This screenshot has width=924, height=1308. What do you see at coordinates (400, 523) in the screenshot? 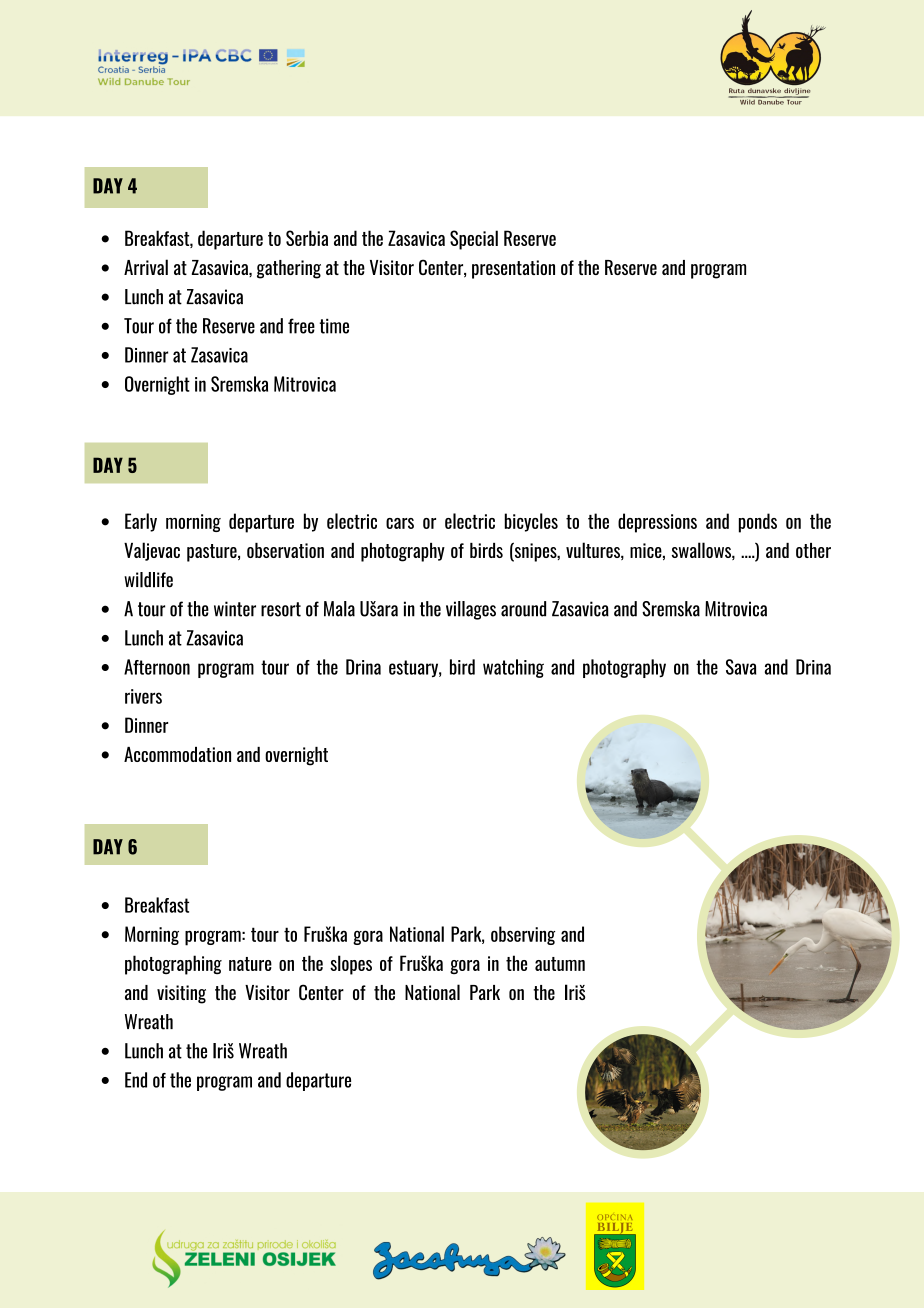
I see `cars` at bounding box center [400, 523].
